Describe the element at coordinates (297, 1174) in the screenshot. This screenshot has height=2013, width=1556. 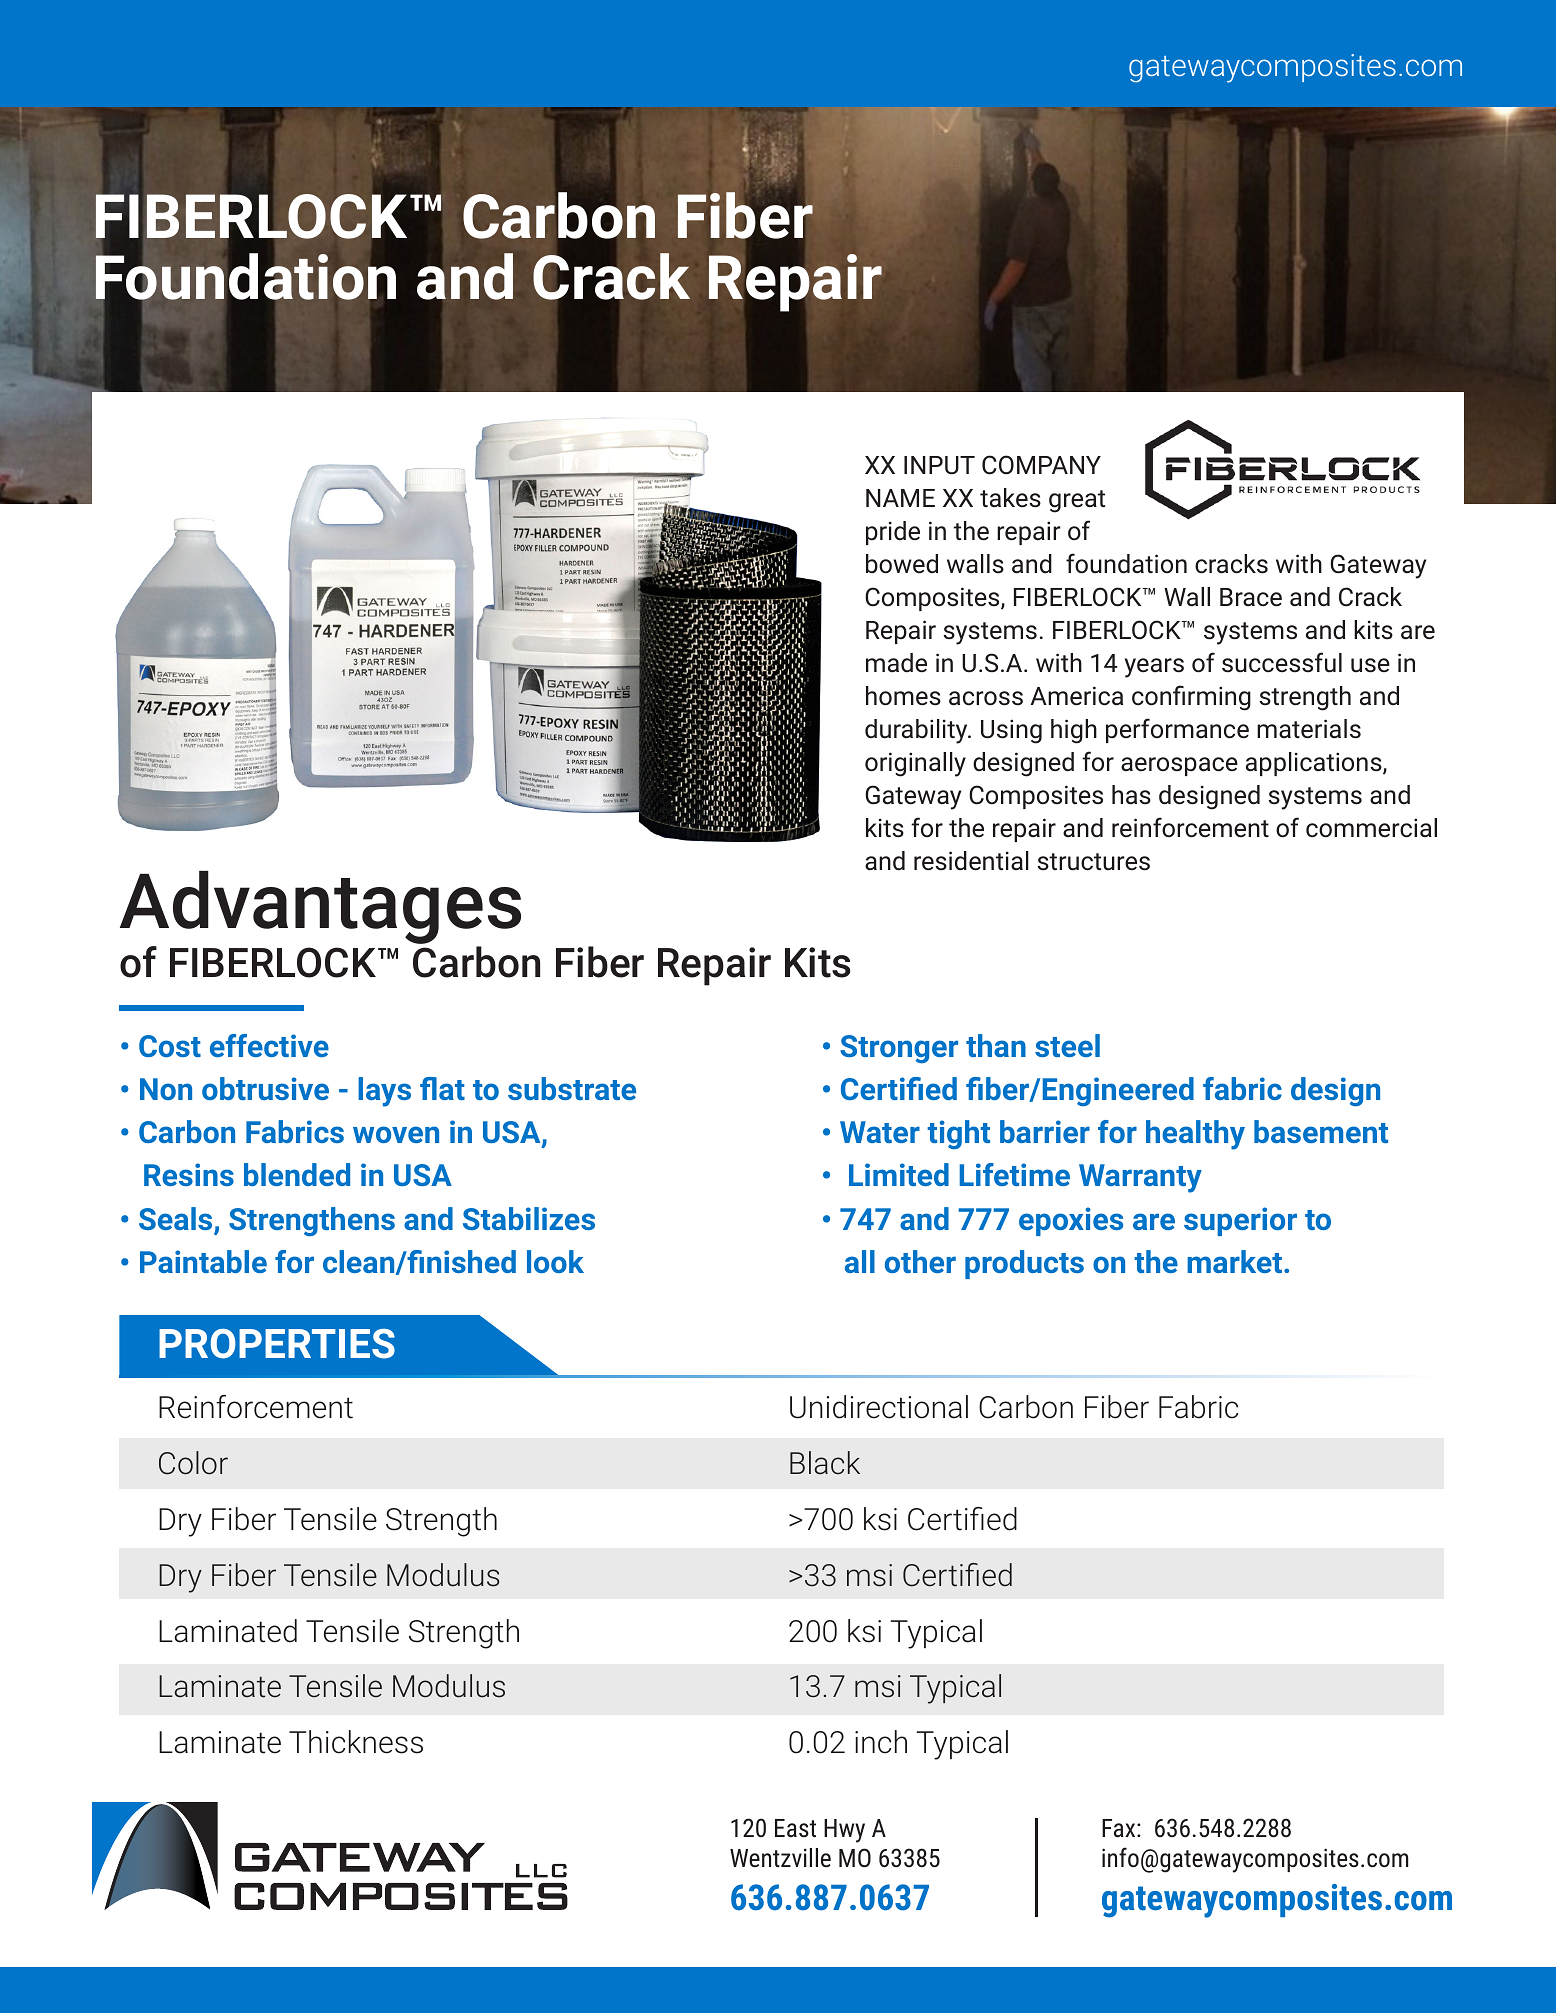
I see `blended` at that location.
